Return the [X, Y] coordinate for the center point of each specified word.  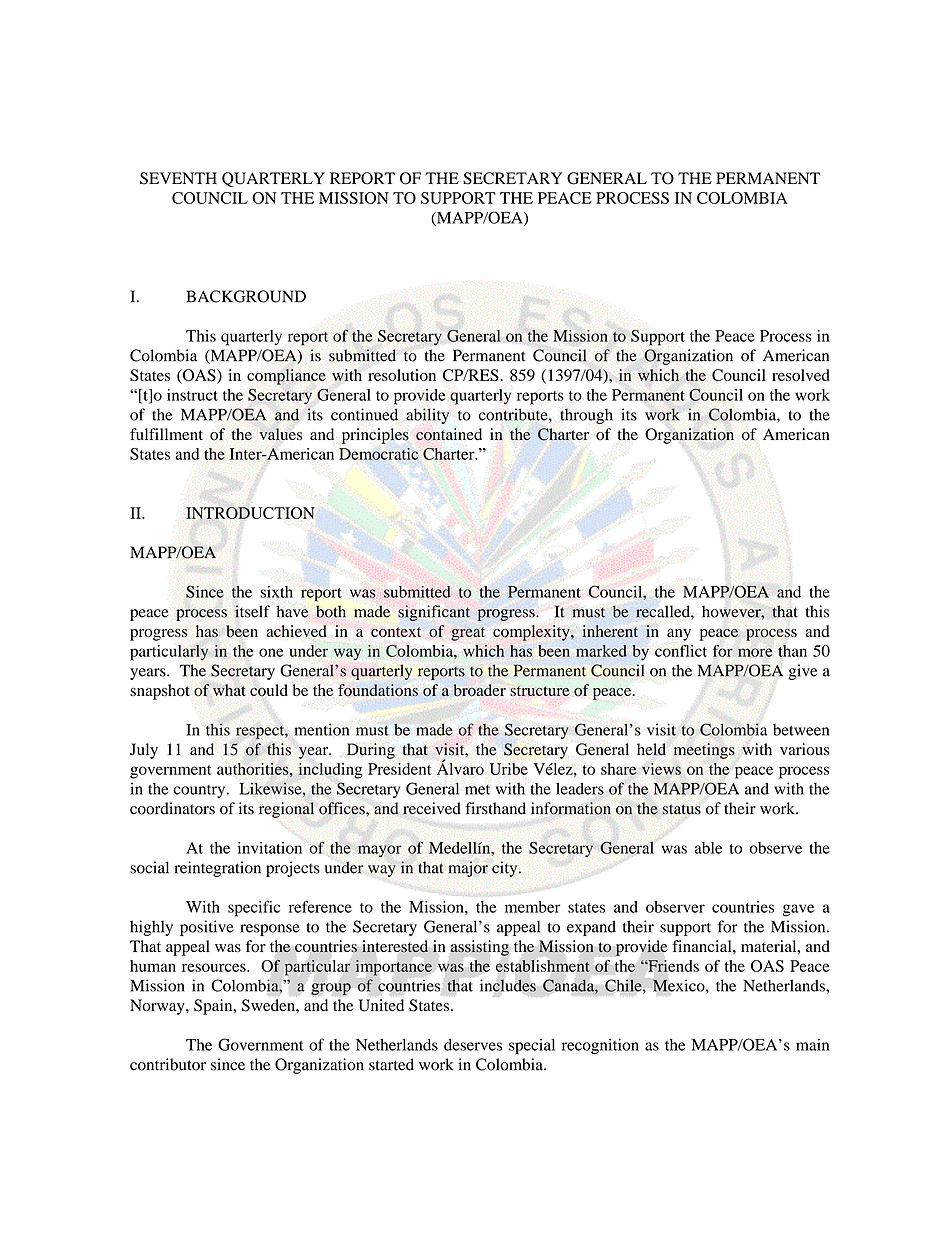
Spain [214, 1007]
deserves [473, 1045]
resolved [801, 375]
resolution [402, 375]
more [755, 652]
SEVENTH [178, 178]
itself [252, 611]
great [468, 634]
